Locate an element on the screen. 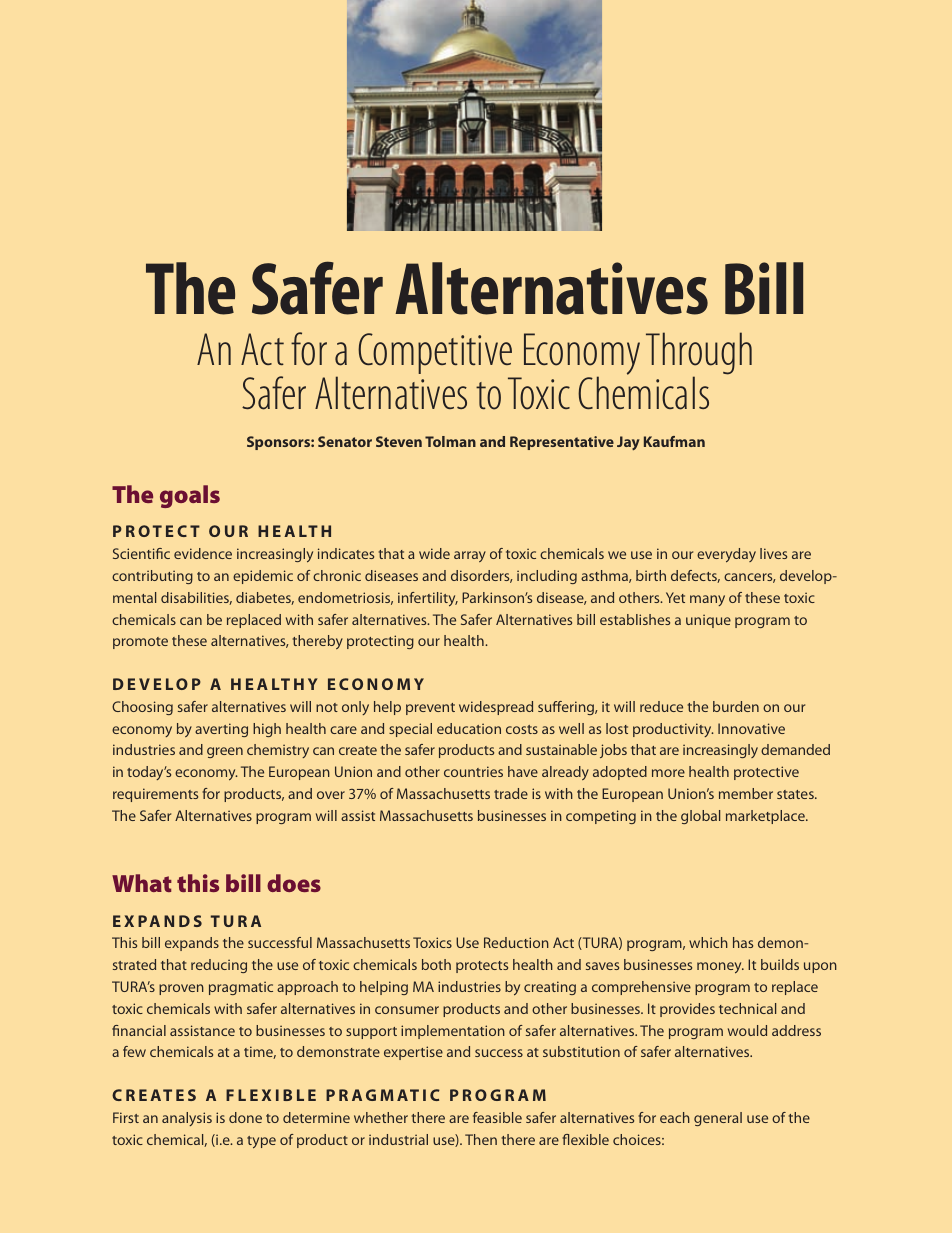 The width and height of the screenshot is (952, 1233). analysis is located at coordinates (187, 1119).
